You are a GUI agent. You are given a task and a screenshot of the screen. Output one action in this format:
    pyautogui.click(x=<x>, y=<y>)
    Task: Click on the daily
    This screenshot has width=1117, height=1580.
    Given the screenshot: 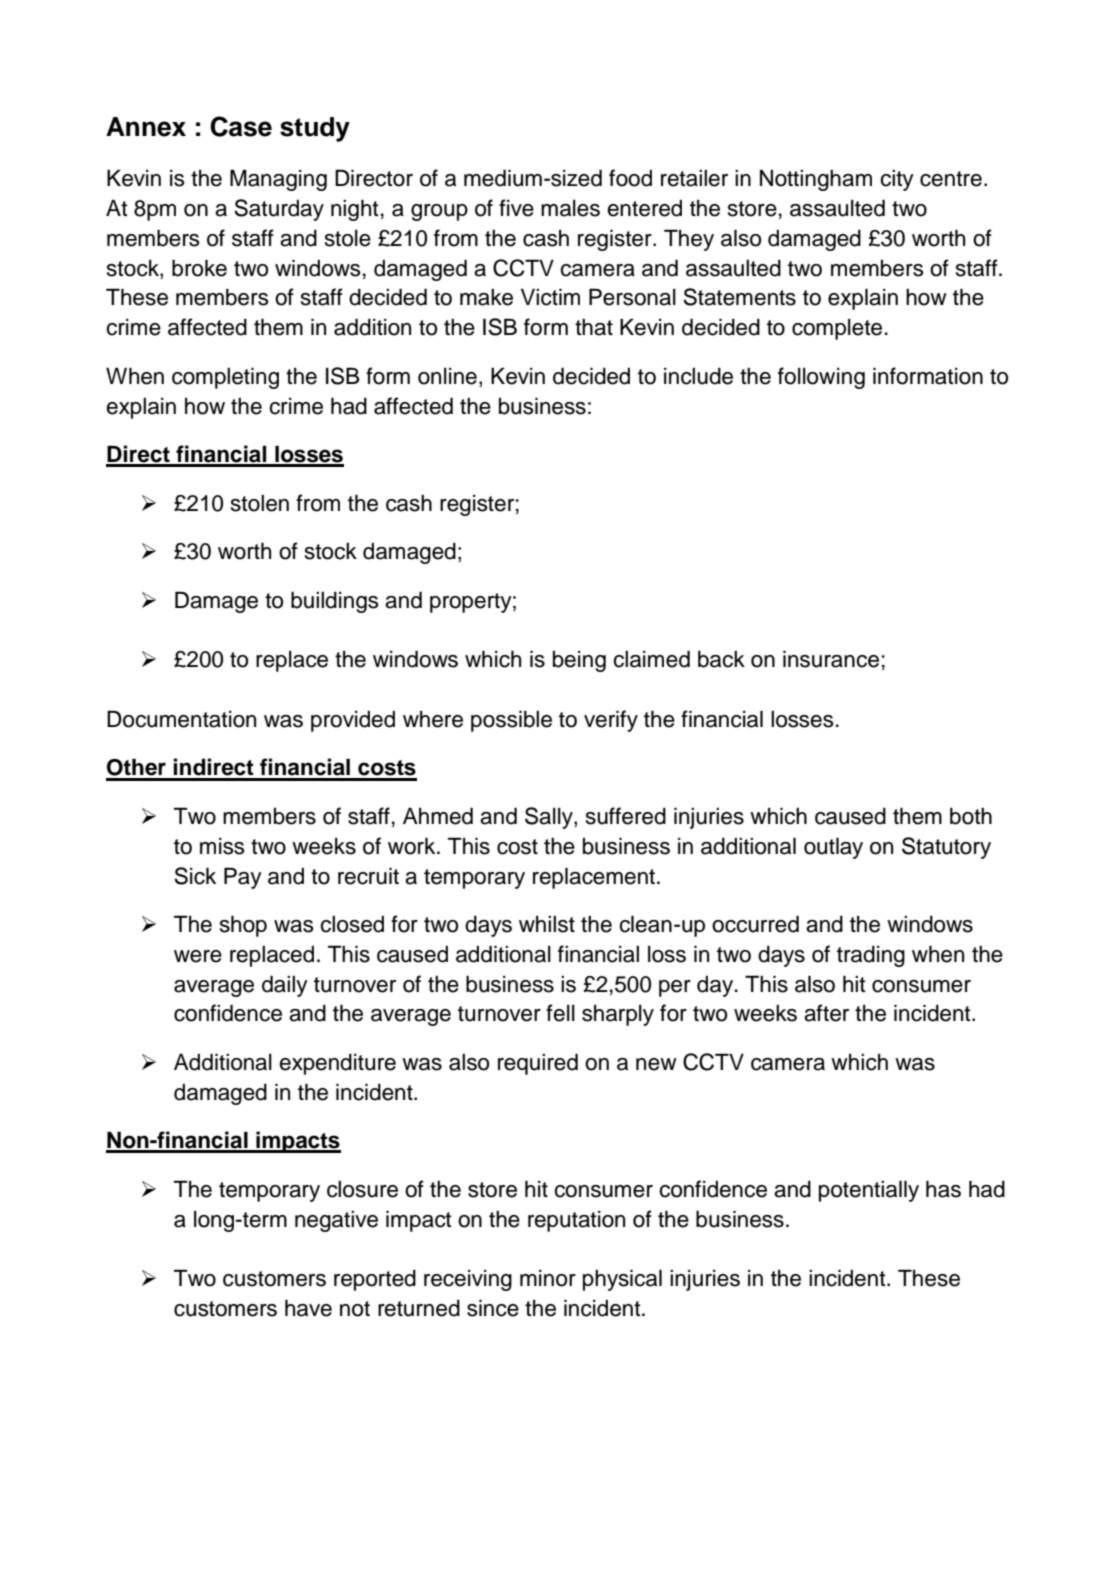 What is the action you would take?
    pyautogui.click(x=285, y=986)
